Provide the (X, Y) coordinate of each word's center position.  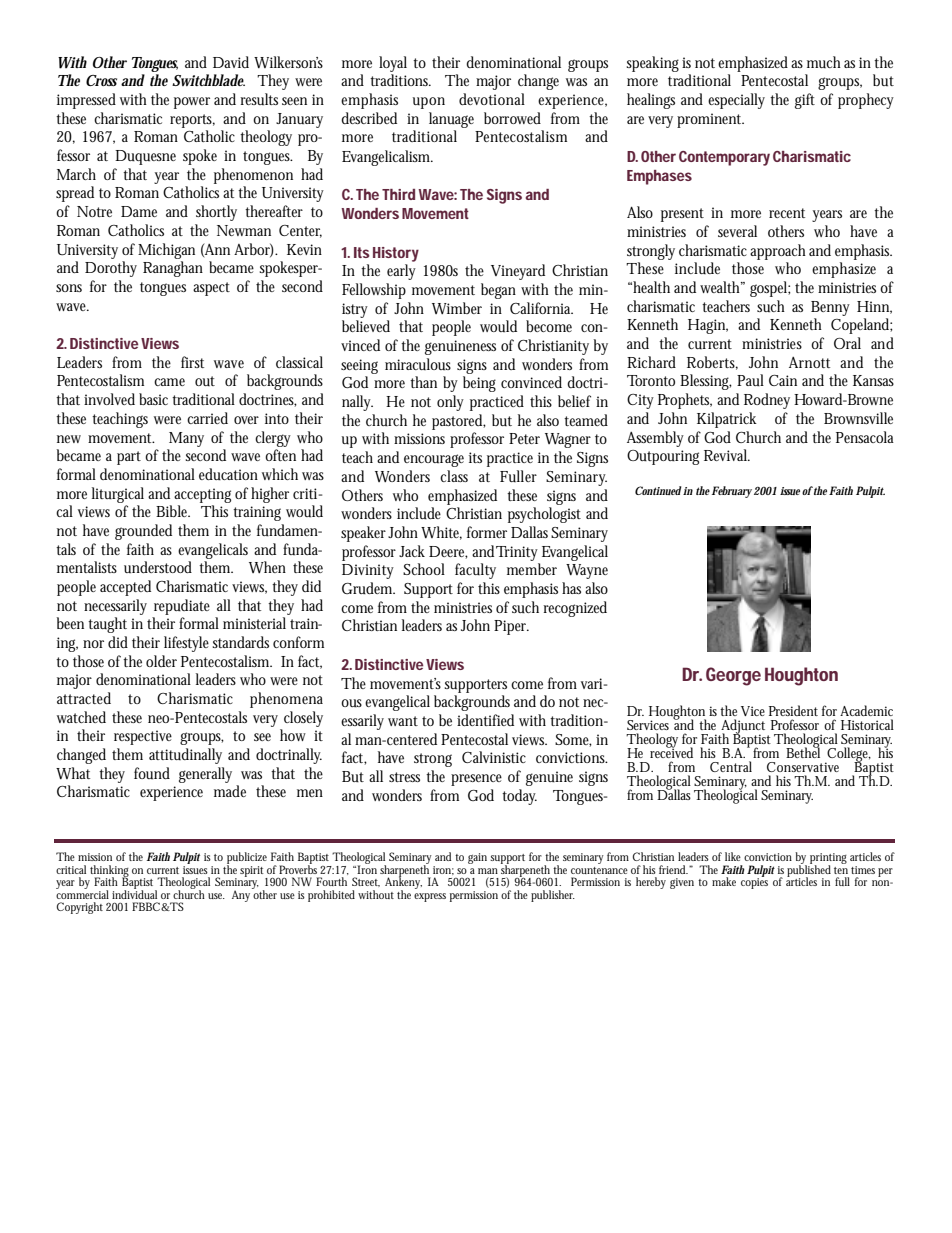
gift (805, 101)
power (192, 103)
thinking (109, 872)
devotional (492, 99)
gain (477, 858)
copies (754, 882)
